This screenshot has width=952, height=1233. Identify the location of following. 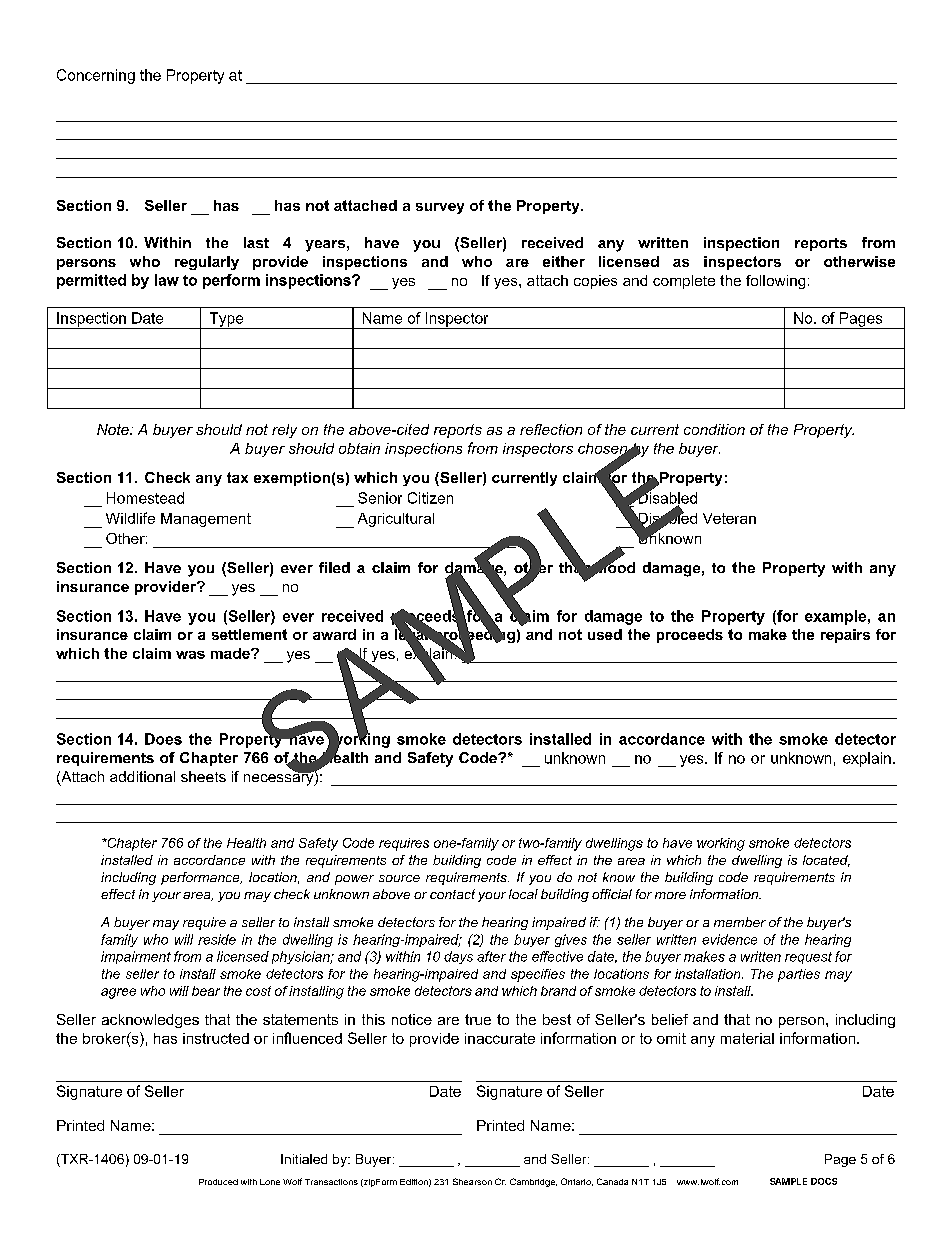
(775, 282).
